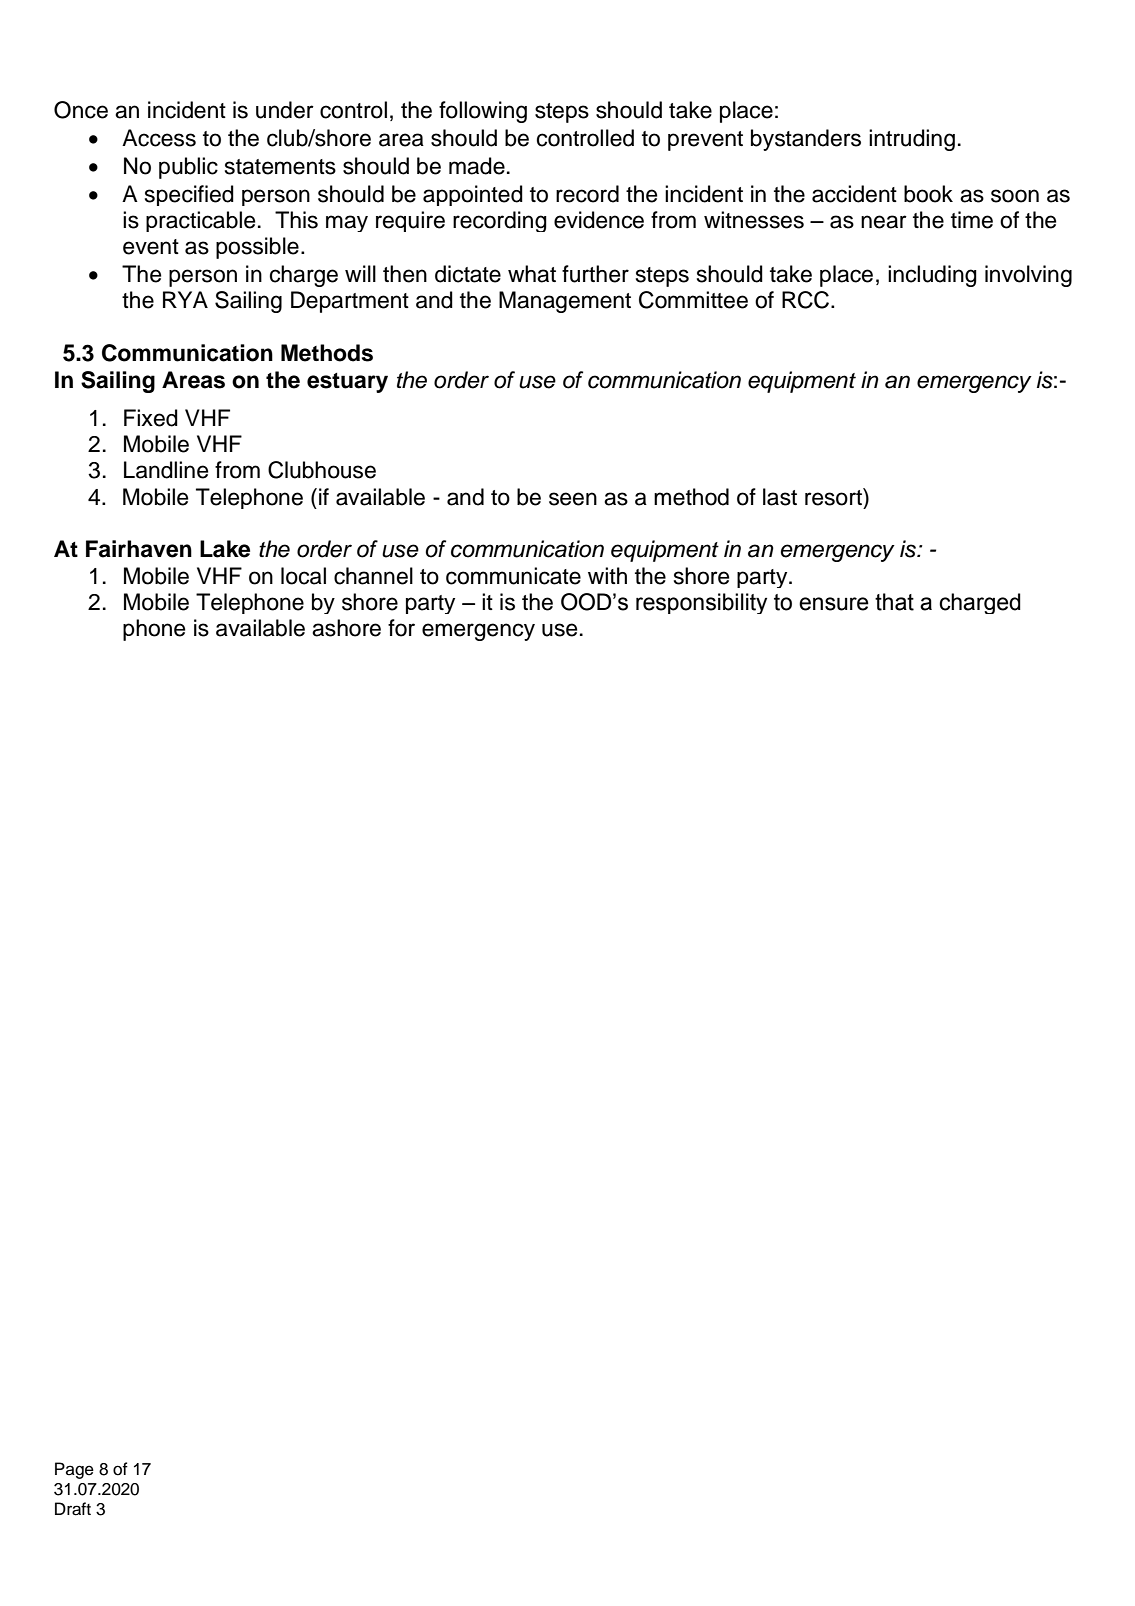 The image size is (1135, 1606). What do you see at coordinates (912, 140) in the image?
I see `intruding` at bounding box center [912, 140].
